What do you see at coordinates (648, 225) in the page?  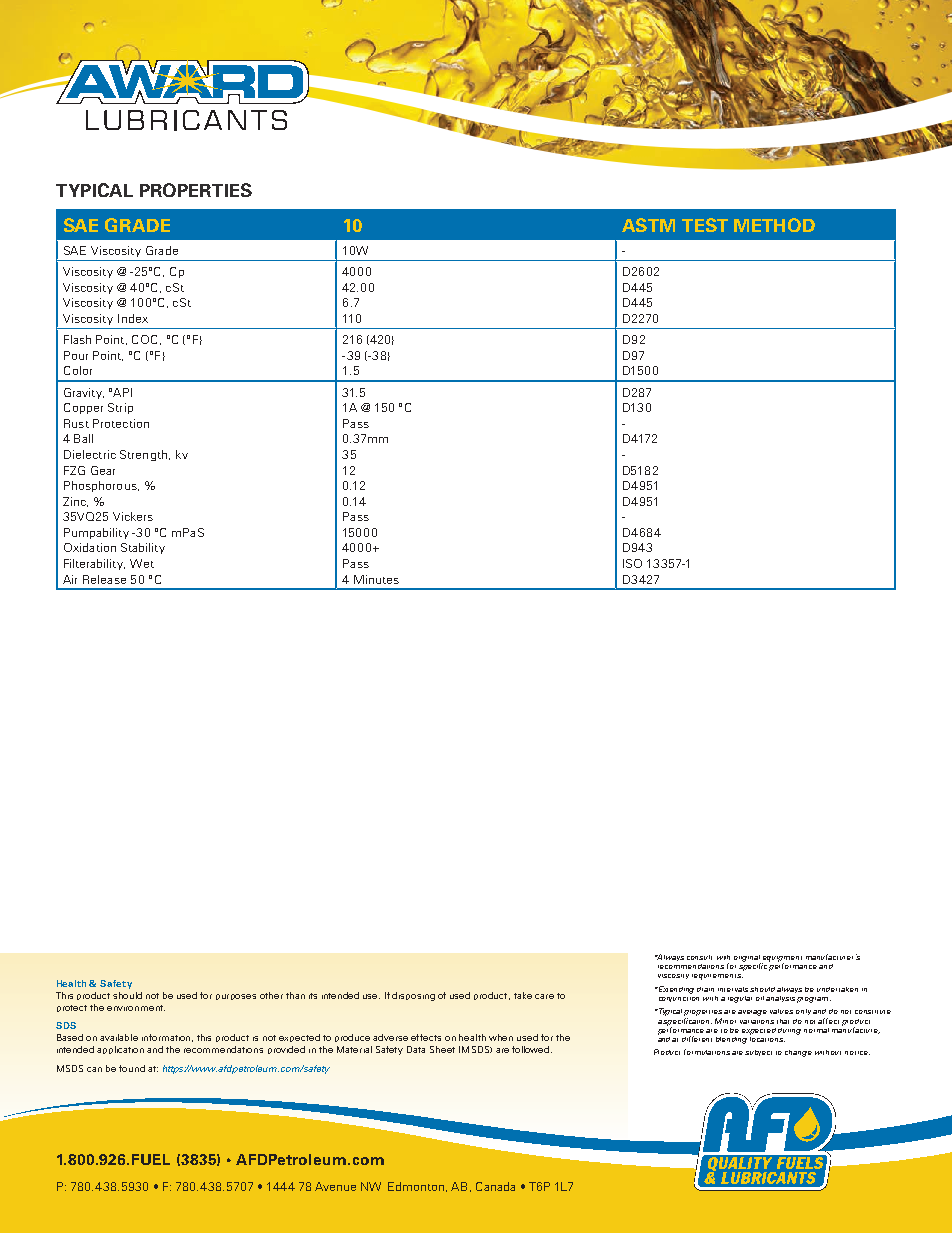 I see `ASTM` at bounding box center [648, 225].
